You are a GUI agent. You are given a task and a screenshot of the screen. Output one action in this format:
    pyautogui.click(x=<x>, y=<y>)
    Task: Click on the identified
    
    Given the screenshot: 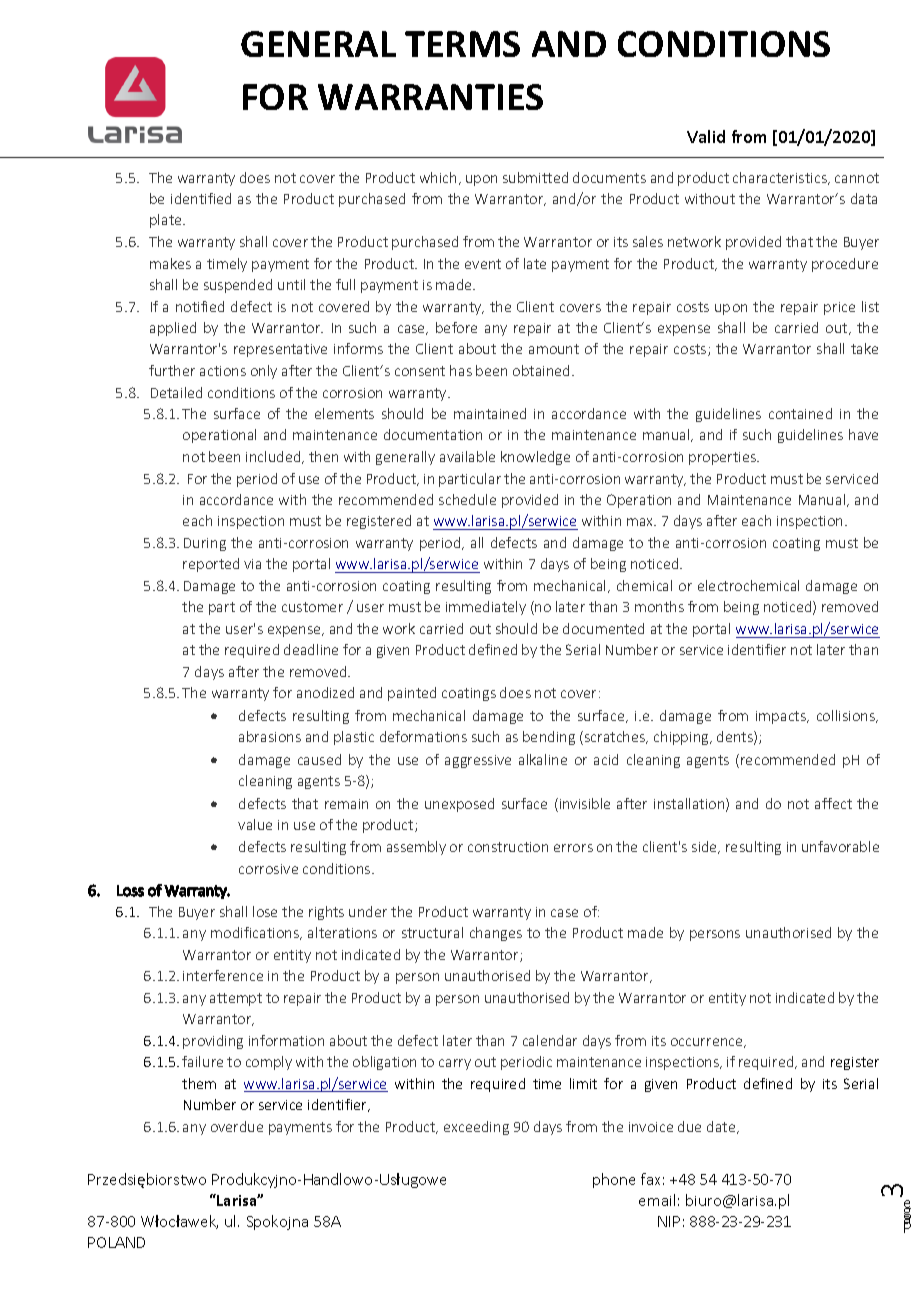 What is the action you would take?
    pyautogui.click(x=201, y=198)
